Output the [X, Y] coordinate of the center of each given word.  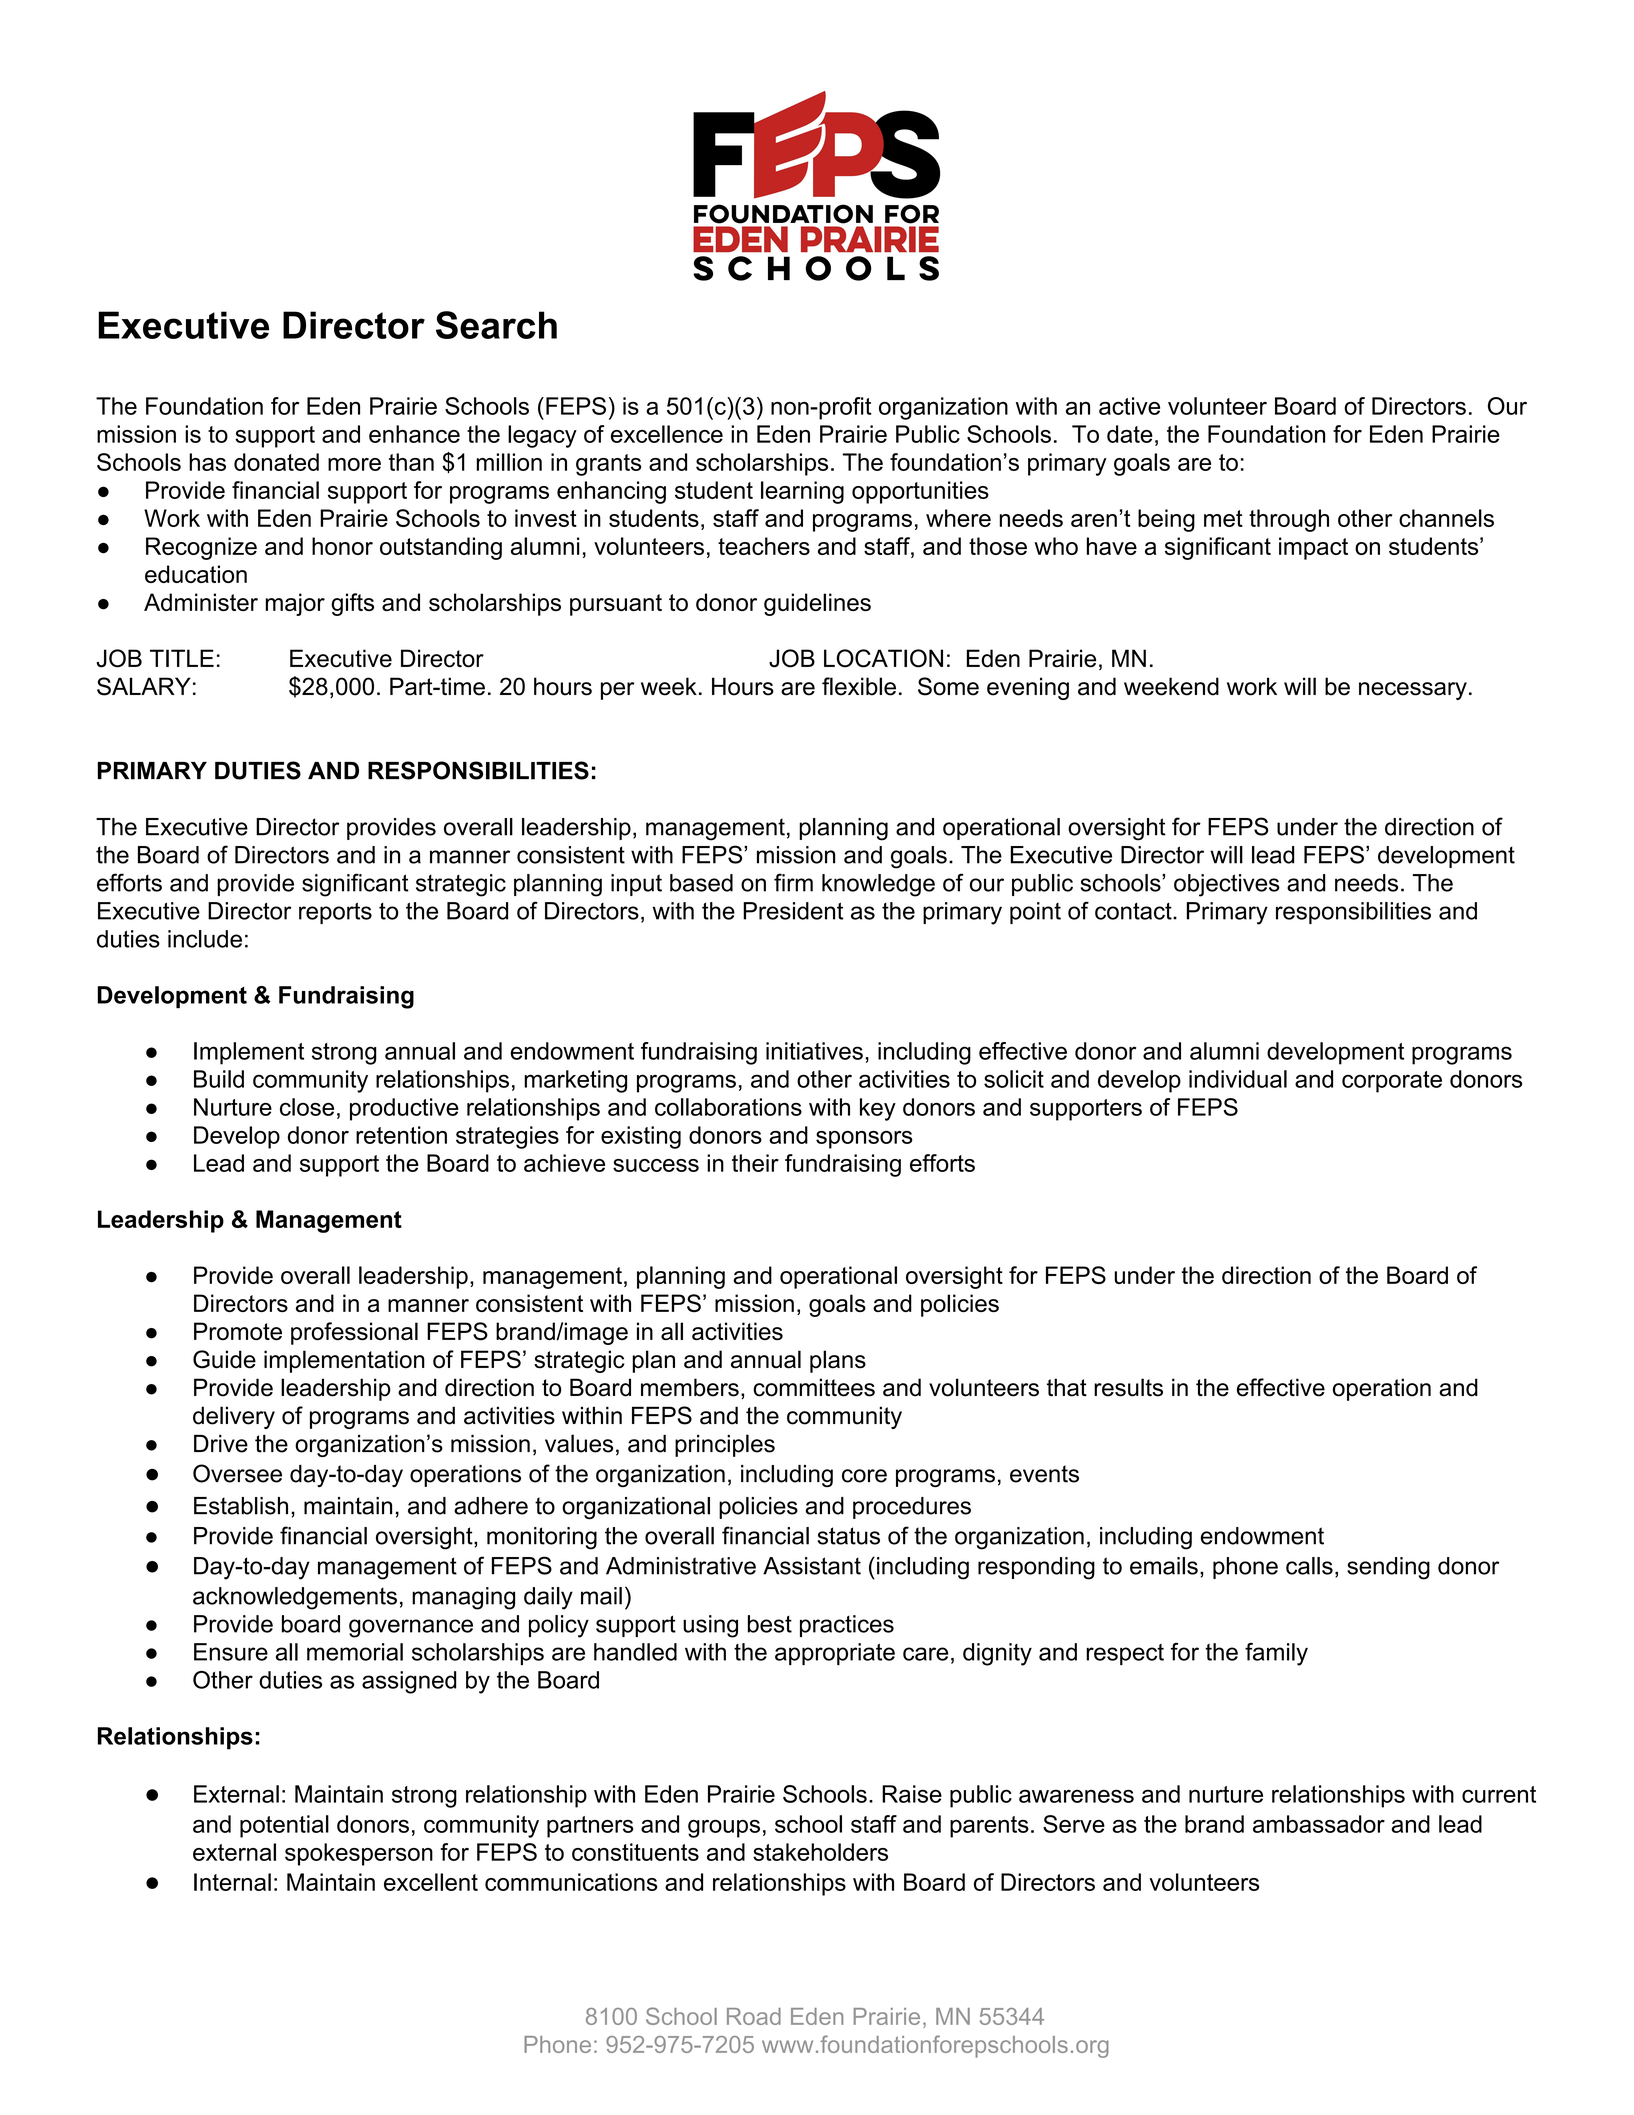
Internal [232, 1882]
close [307, 1107]
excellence [667, 434]
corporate [1392, 1082]
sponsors [864, 1140]
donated [276, 462]
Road [754, 2016]
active [1129, 406]
